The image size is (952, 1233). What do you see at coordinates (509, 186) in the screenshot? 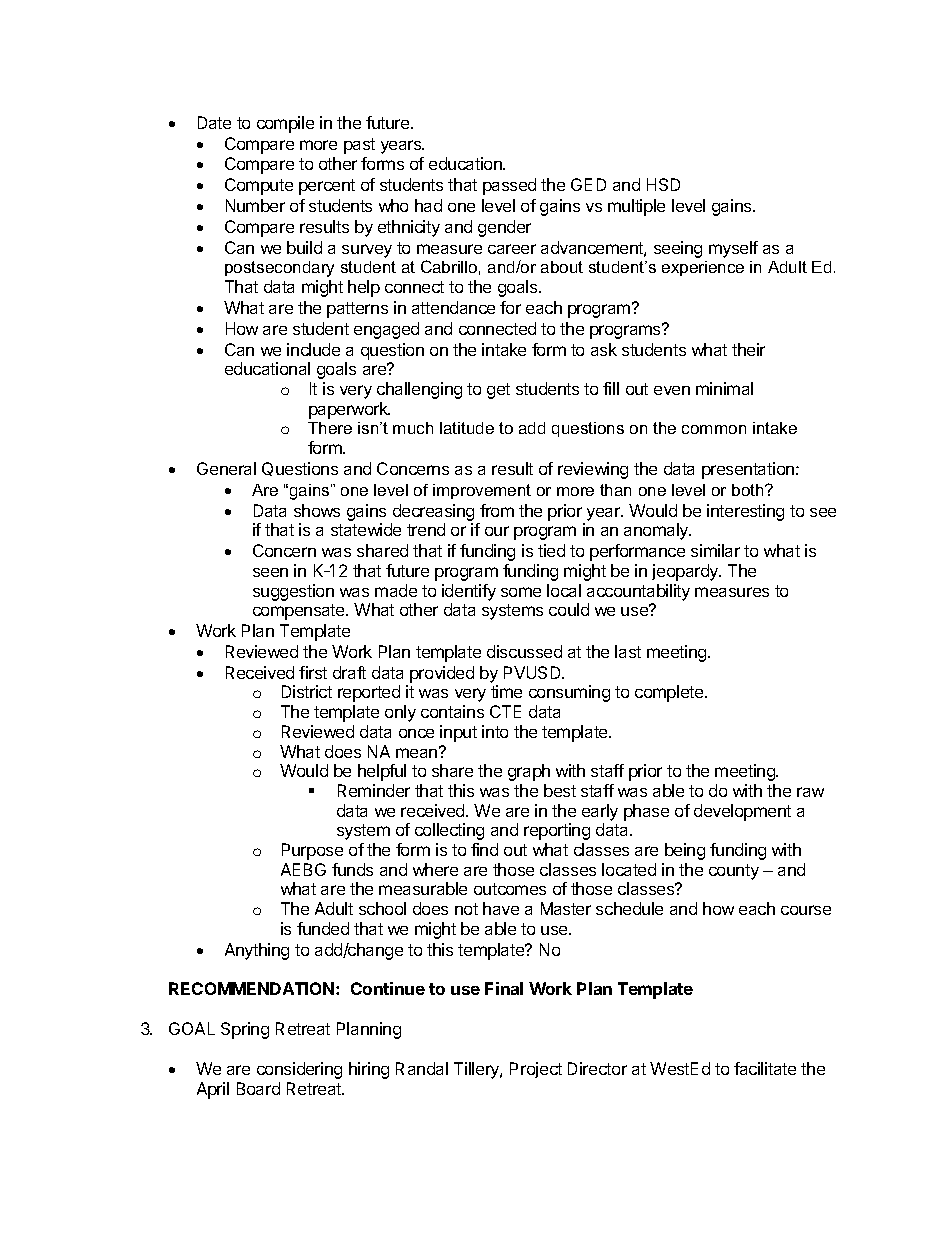
I see `passed` at bounding box center [509, 186].
